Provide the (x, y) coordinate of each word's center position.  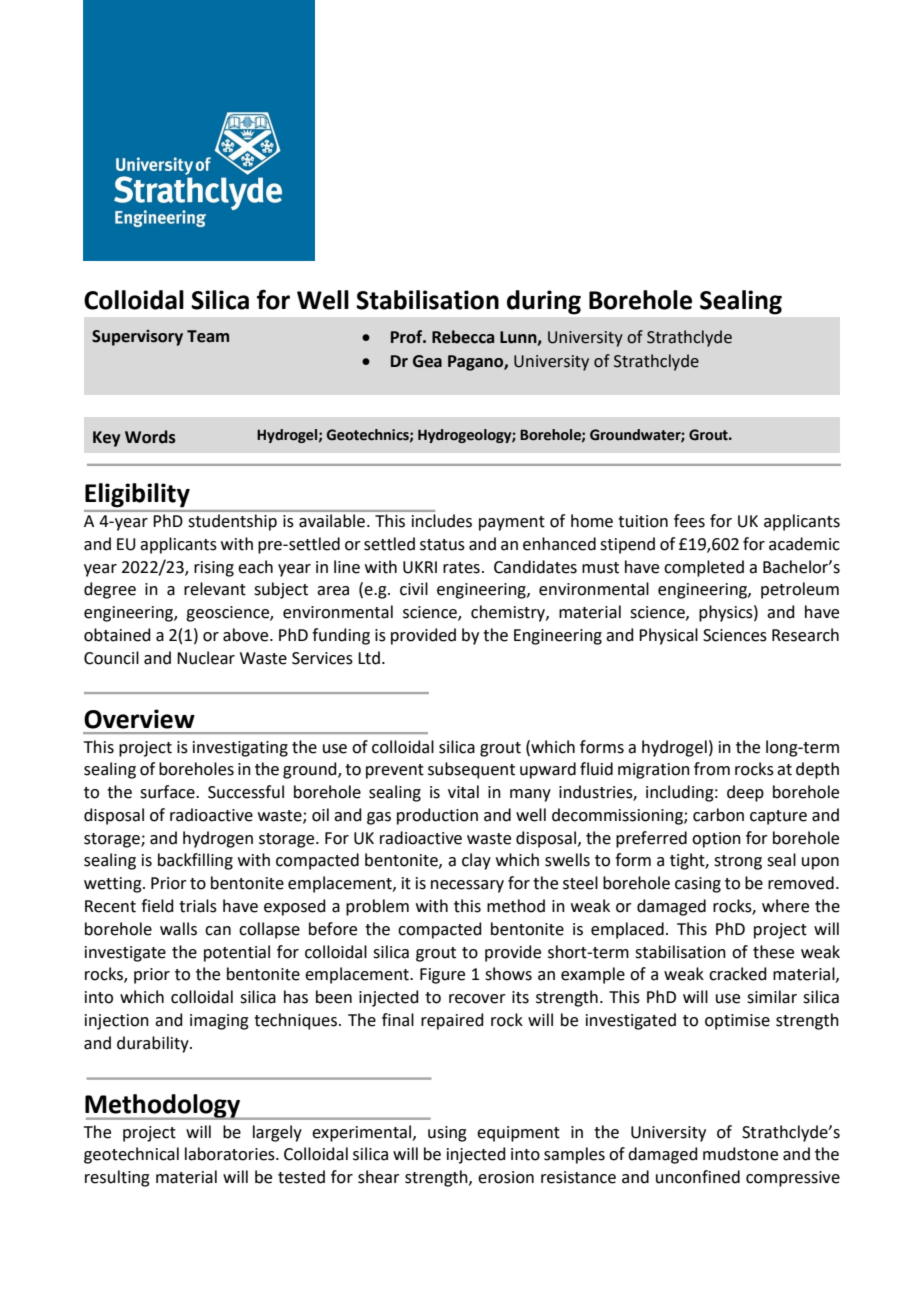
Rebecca (463, 337)
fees (689, 521)
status (442, 545)
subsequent (471, 770)
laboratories (231, 1154)
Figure (442, 976)
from (712, 769)
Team (208, 336)
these (773, 952)
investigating (240, 749)
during (544, 302)
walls (178, 929)
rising (214, 569)
